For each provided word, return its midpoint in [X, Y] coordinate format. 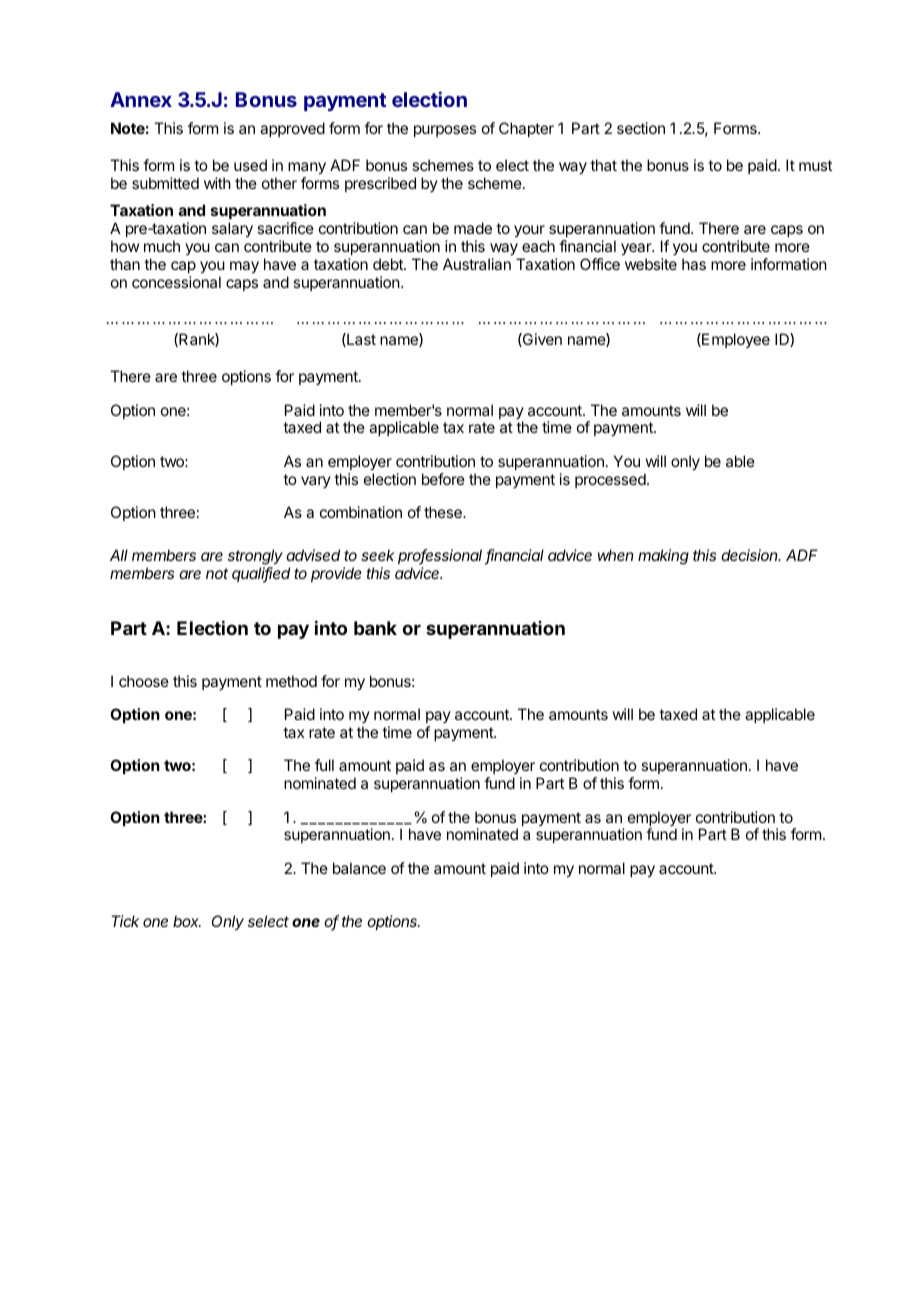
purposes [445, 131]
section [641, 128]
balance [359, 868]
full [324, 765]
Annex [141, 99]
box [187, 921]
